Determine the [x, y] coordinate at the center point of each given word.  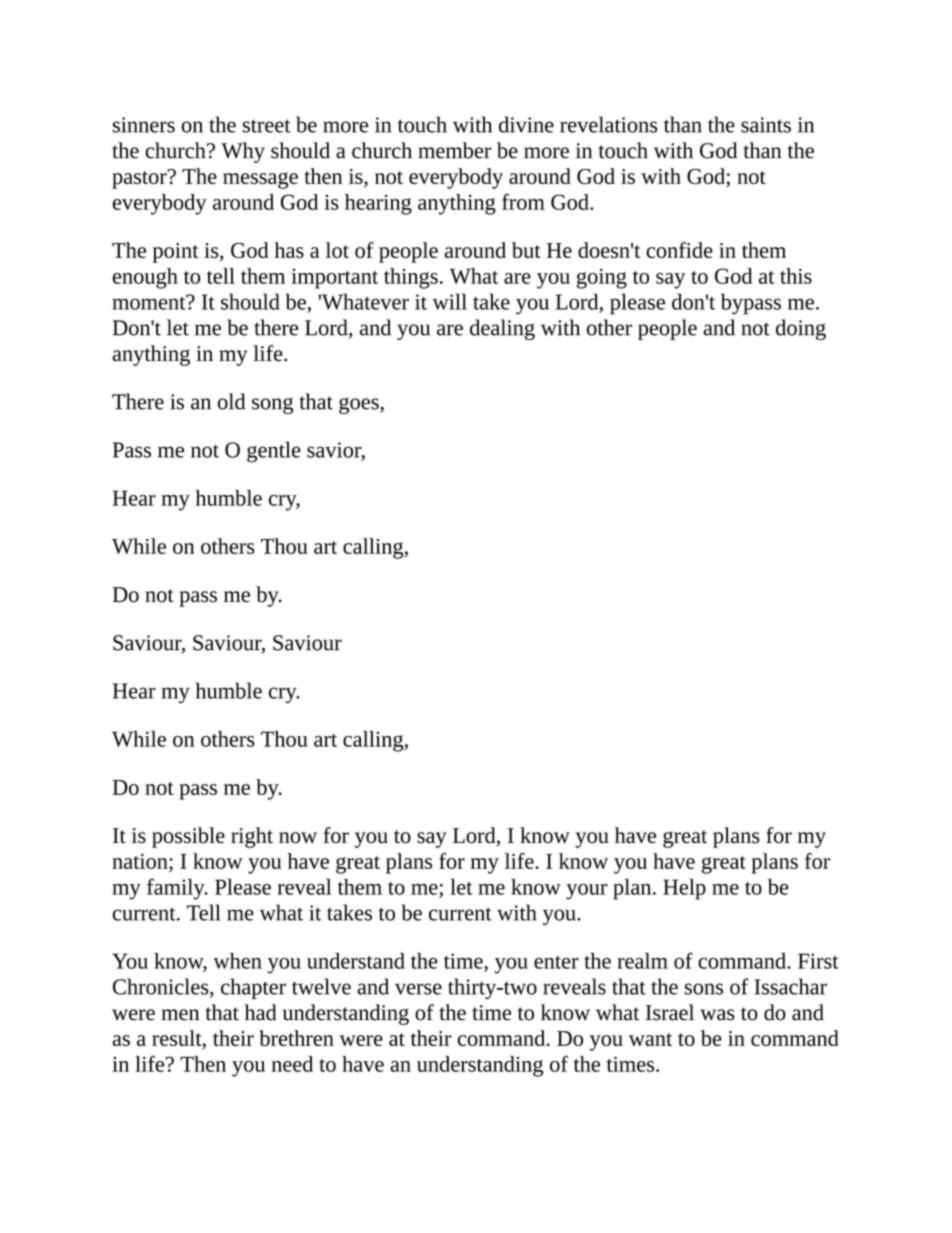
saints [766, 125]
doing [801, 329]
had [261, 1012]
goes [360, 405]
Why [243, 152]
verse [418, 989]
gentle [274, 452]
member [455, 150]
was [717, 1015]
